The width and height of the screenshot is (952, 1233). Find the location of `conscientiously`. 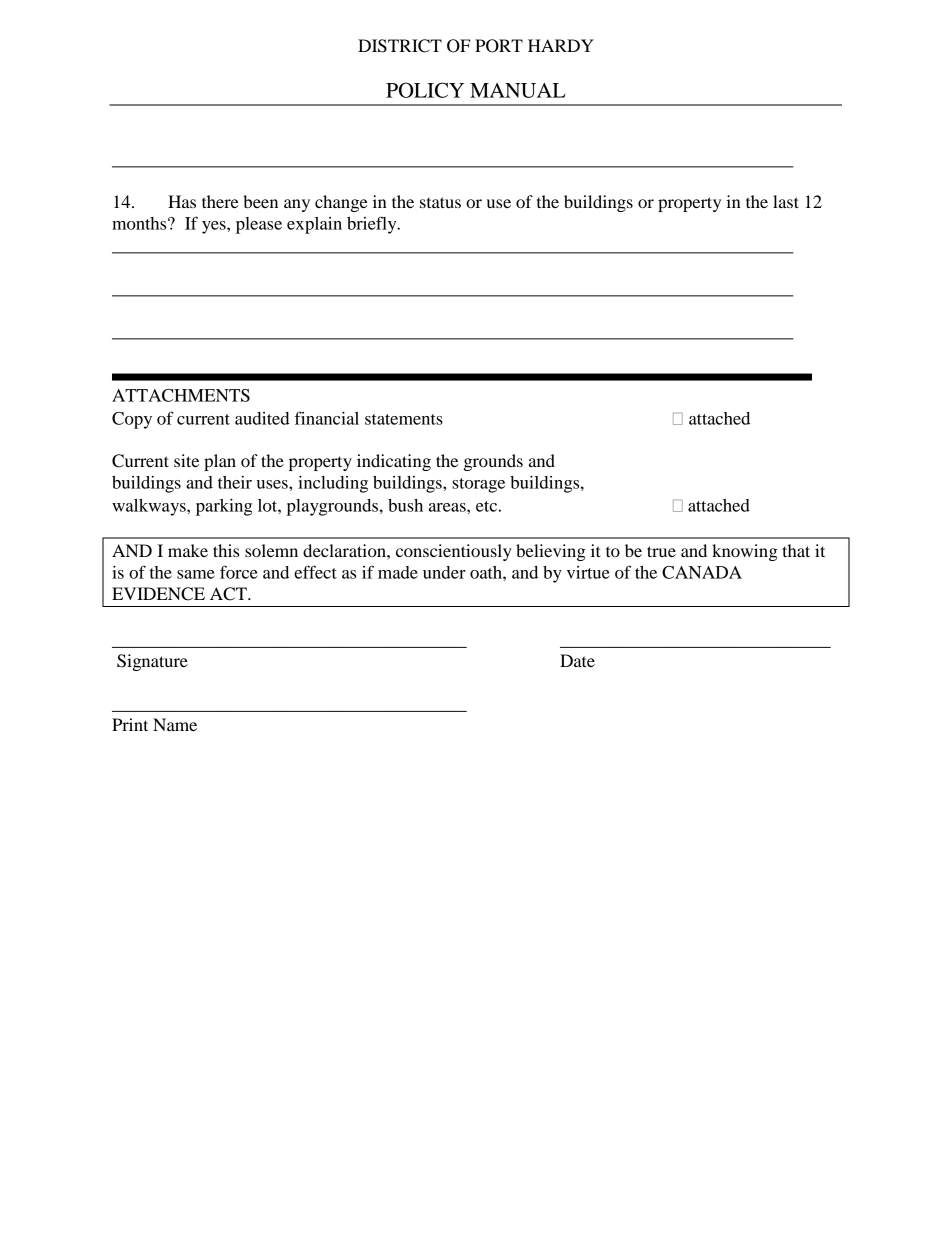

conscientiously is located at coordinates (454, 552).
